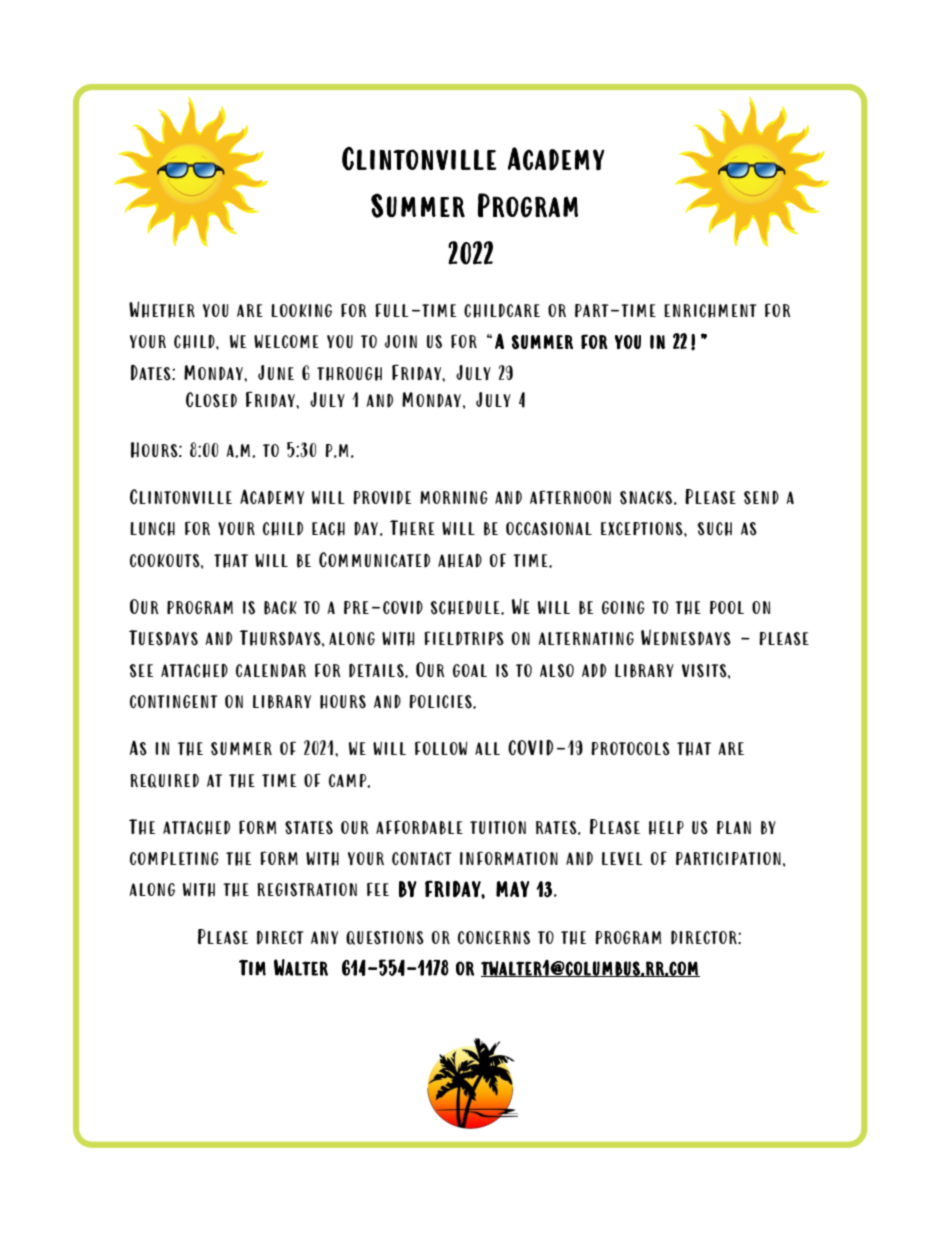  What do you see at coordinates (761, 498) in the screenshot?
I see `send` at bounding box center [761, 498].
